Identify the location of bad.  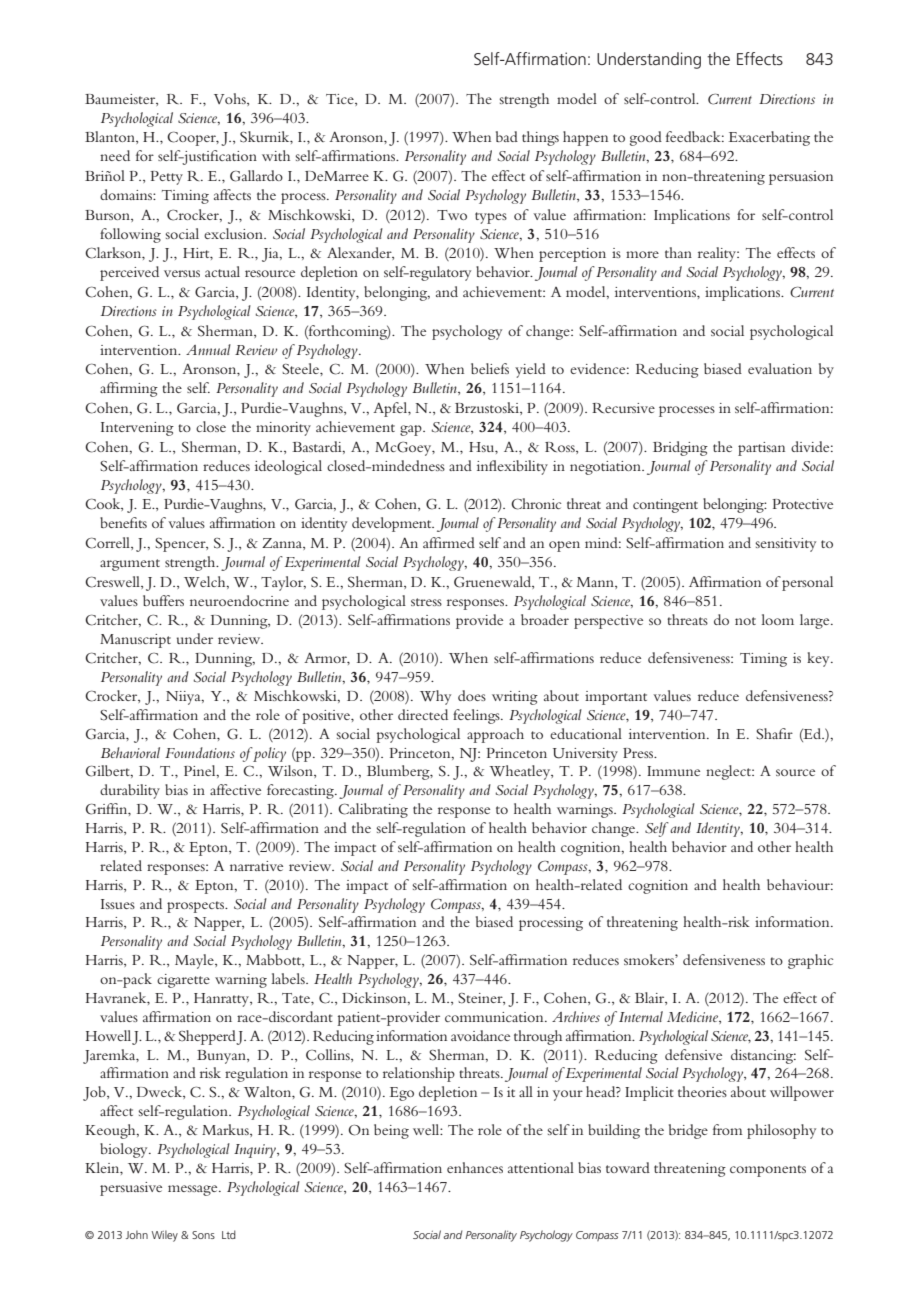
(507, 136).
